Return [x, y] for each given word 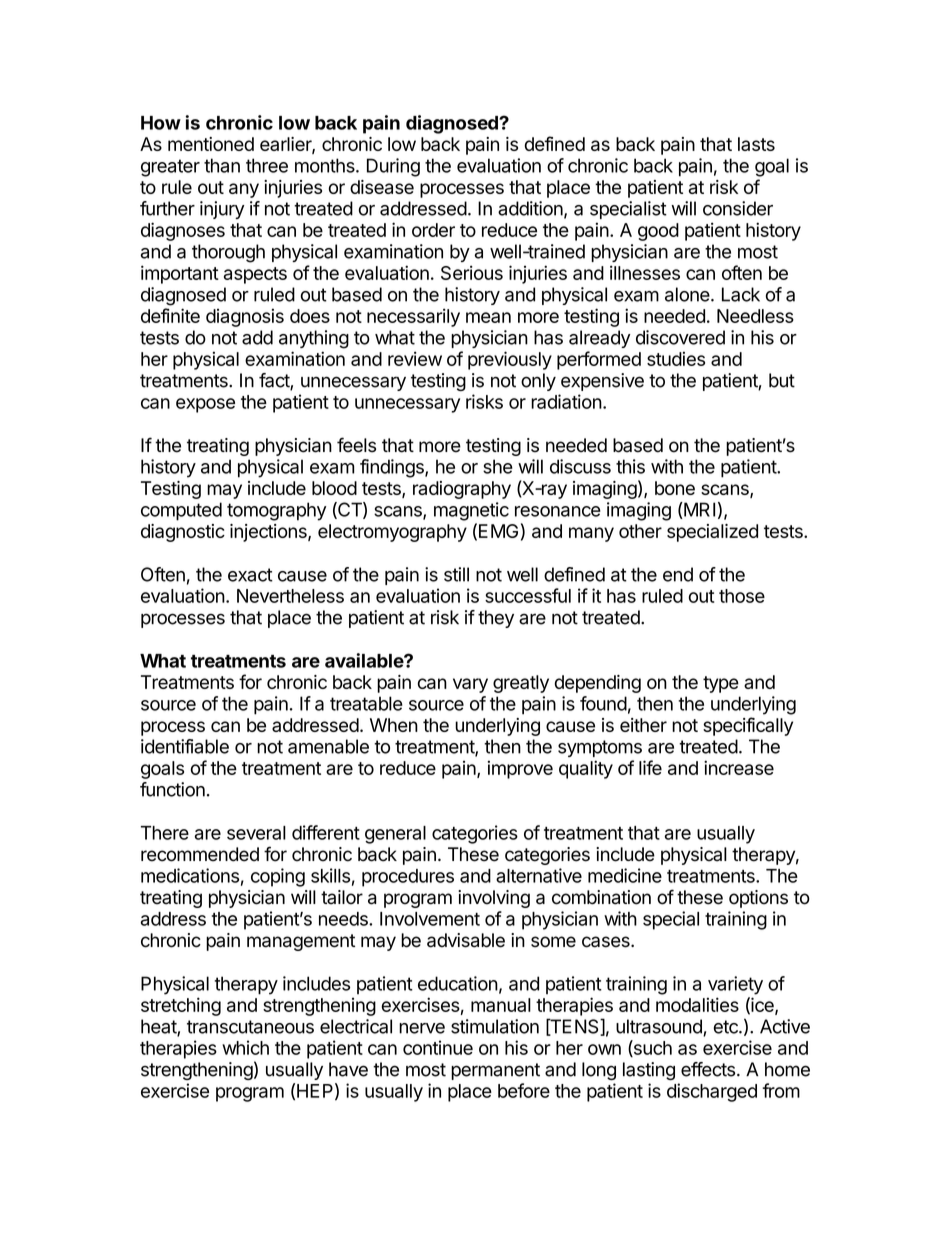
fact [275, 381]
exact [250, 575]
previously [510, 360]
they [496, 619]
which [245, 1047]
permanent [495, 1071]
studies [676, 358]
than [222, 165]
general [395, 835]
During [393, 167]
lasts [756, 144]
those [742, 596]
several [256, 833]
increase [739, 767]
